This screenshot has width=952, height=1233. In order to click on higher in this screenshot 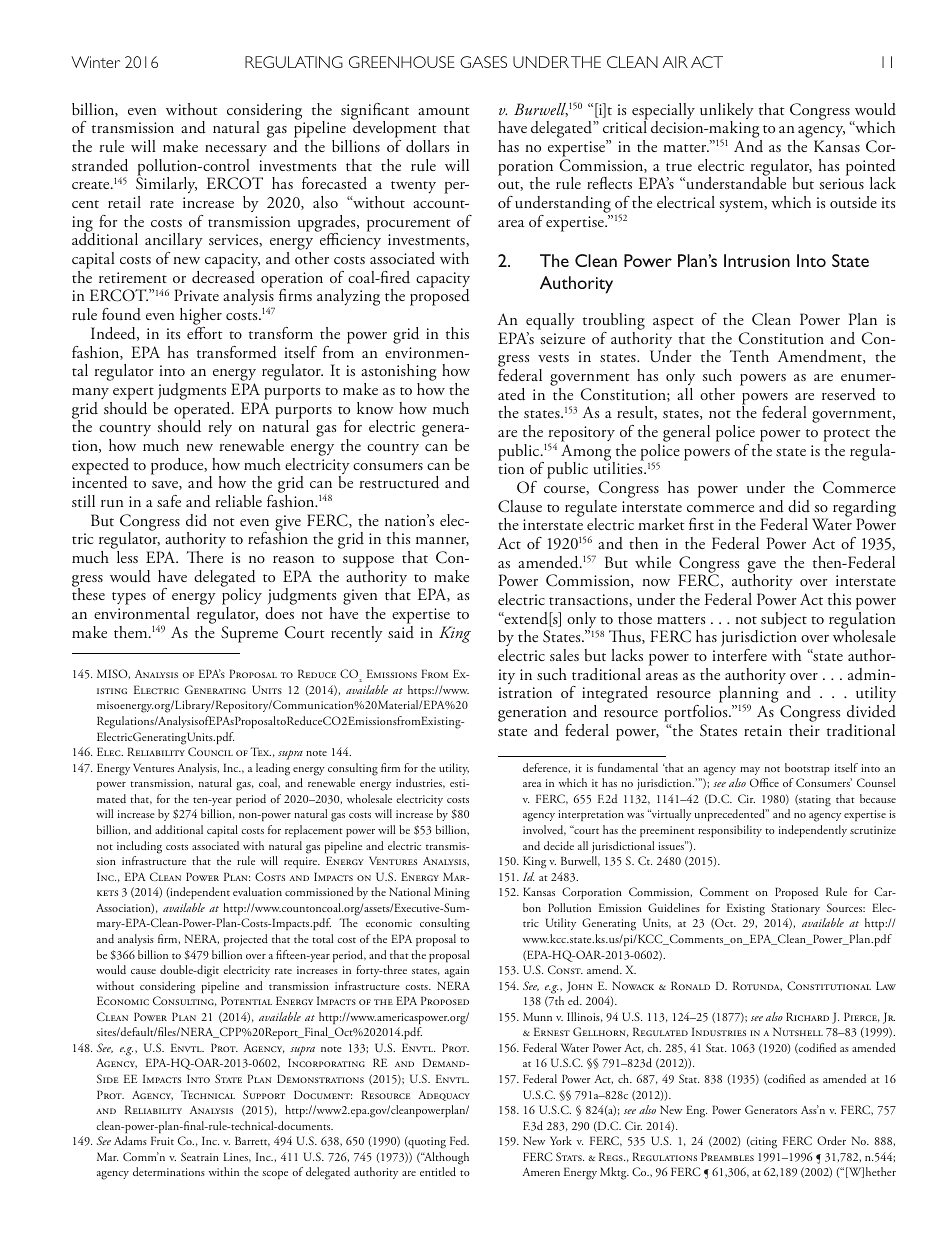, I will do `click(201, 318)`.
